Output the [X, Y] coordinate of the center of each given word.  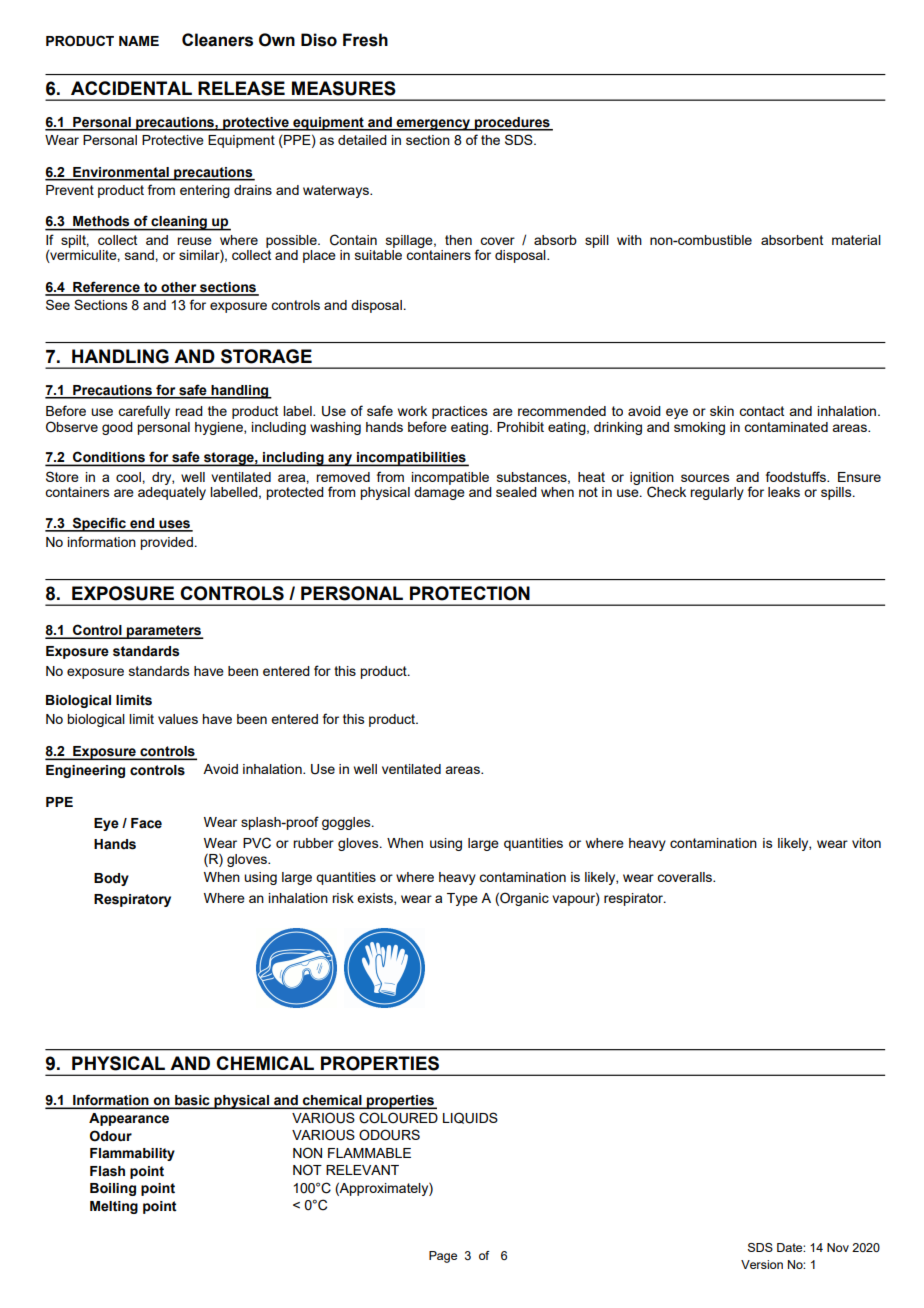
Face [146, 823]
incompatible [450, 478]
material [856, 240]
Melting [114, 1207]
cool [129, 477]
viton [866, 843]
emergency [433, 125]
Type [462, 899]
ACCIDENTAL [131, 88]
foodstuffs [797, 476]
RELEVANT [362, 1170]
